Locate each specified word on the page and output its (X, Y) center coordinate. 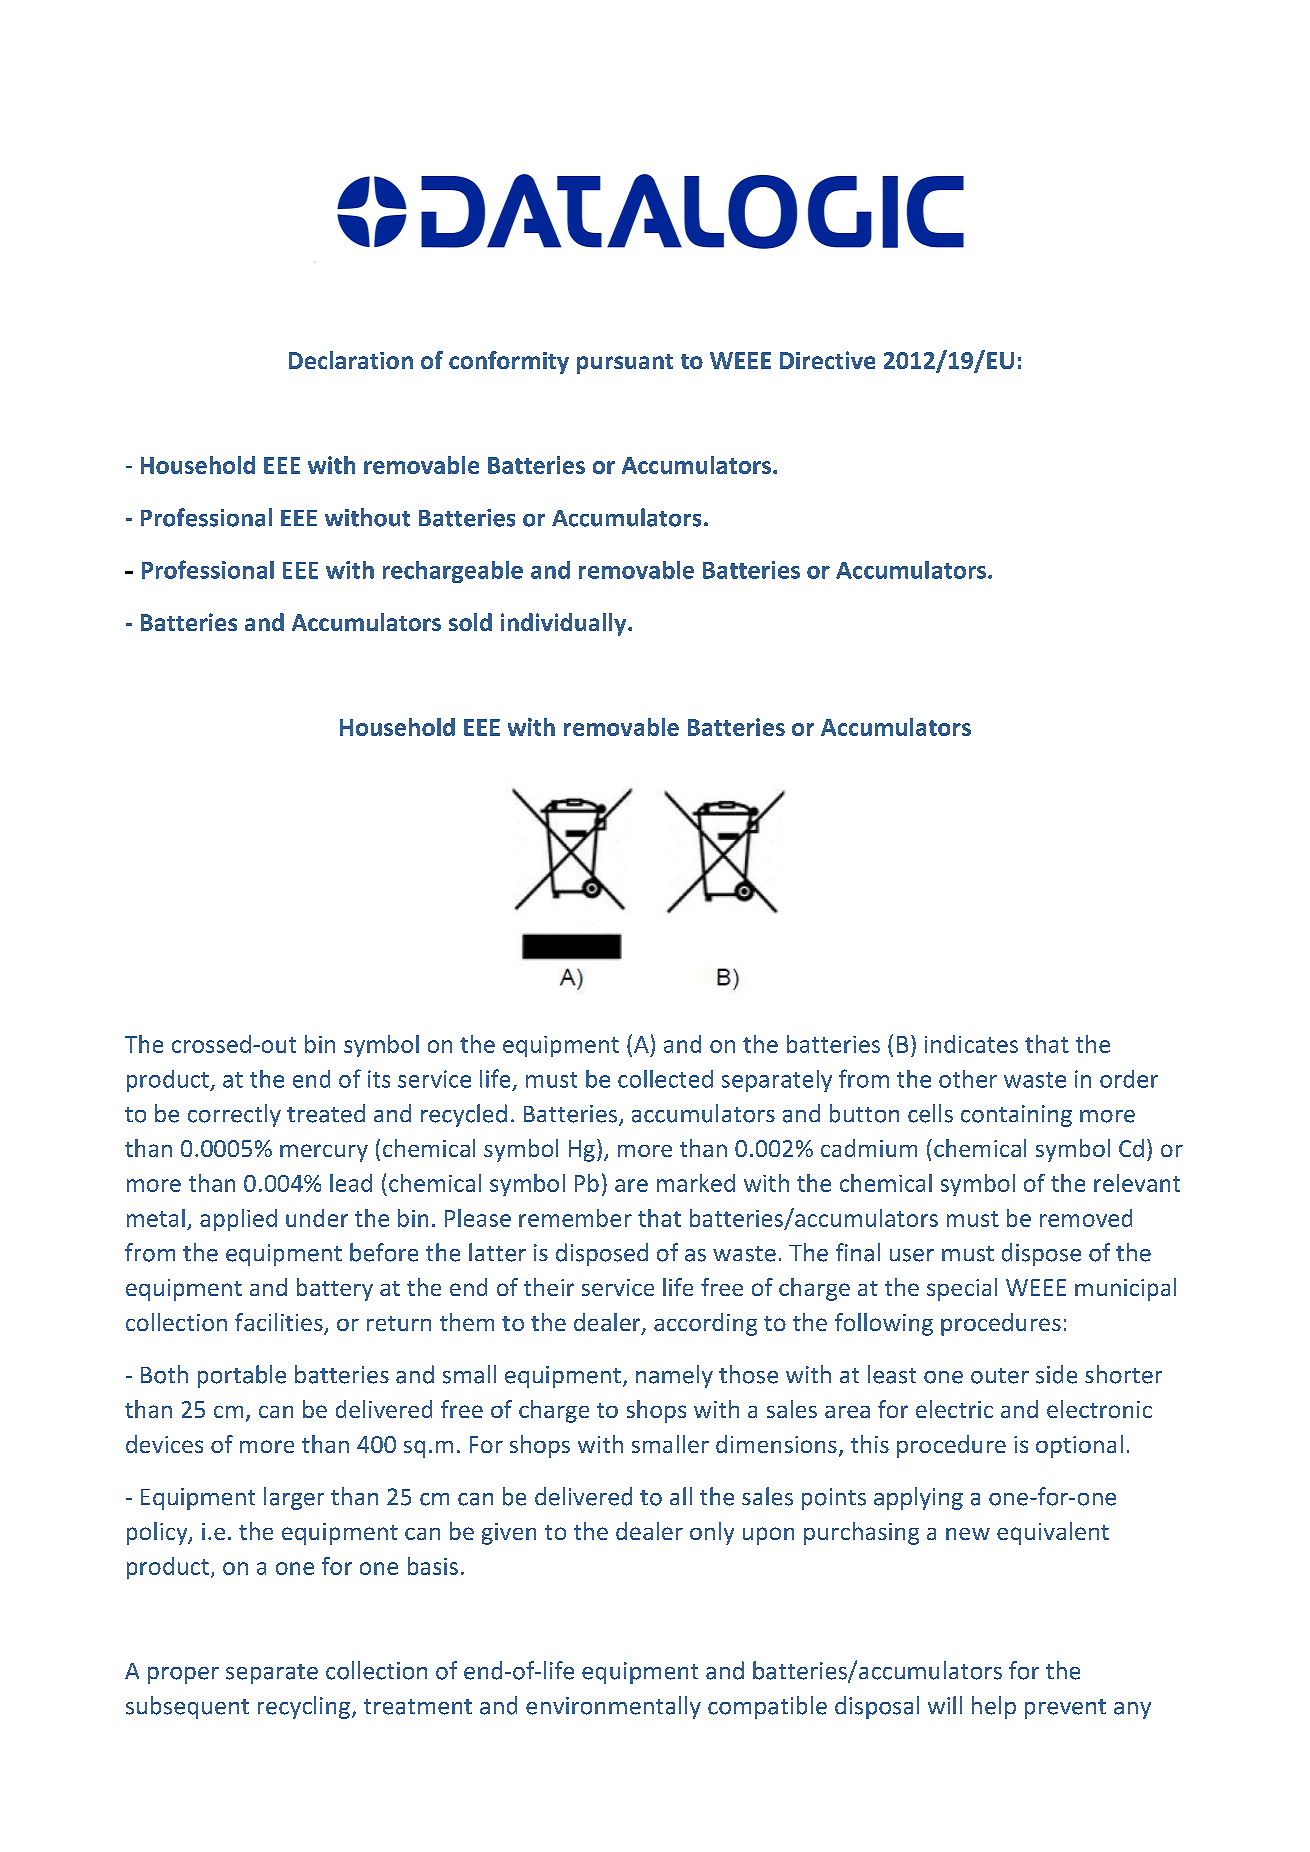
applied (238, 1220)
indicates (971, 1044)
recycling (304, 1707)
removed (1086, 1218)
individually (565, 624)
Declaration (351, 360)
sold (470, 622)
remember (575, 1218)
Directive (827, 360)
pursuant (625, 364)
